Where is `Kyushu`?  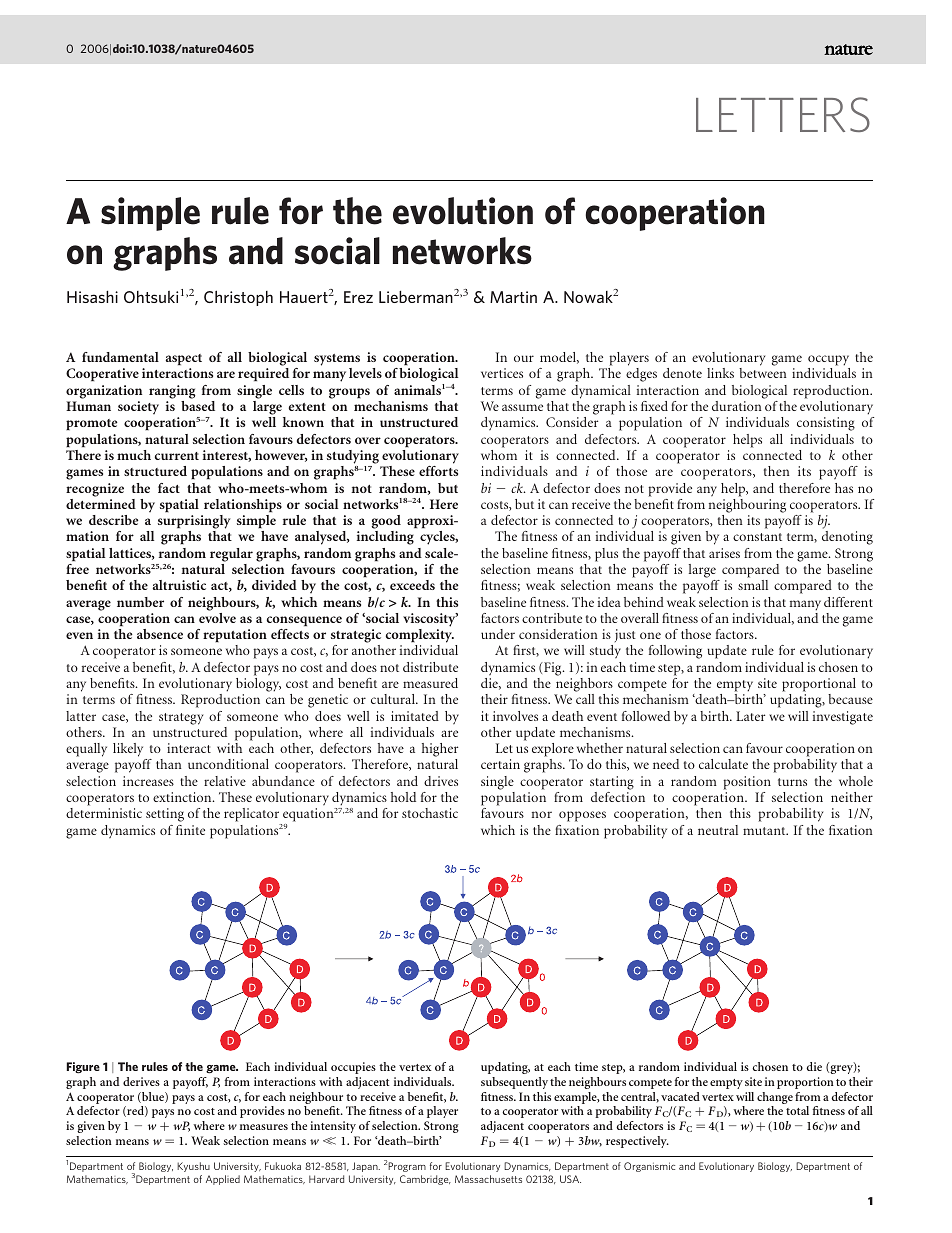 Kyushu is located at coordinates (193, 1167).
